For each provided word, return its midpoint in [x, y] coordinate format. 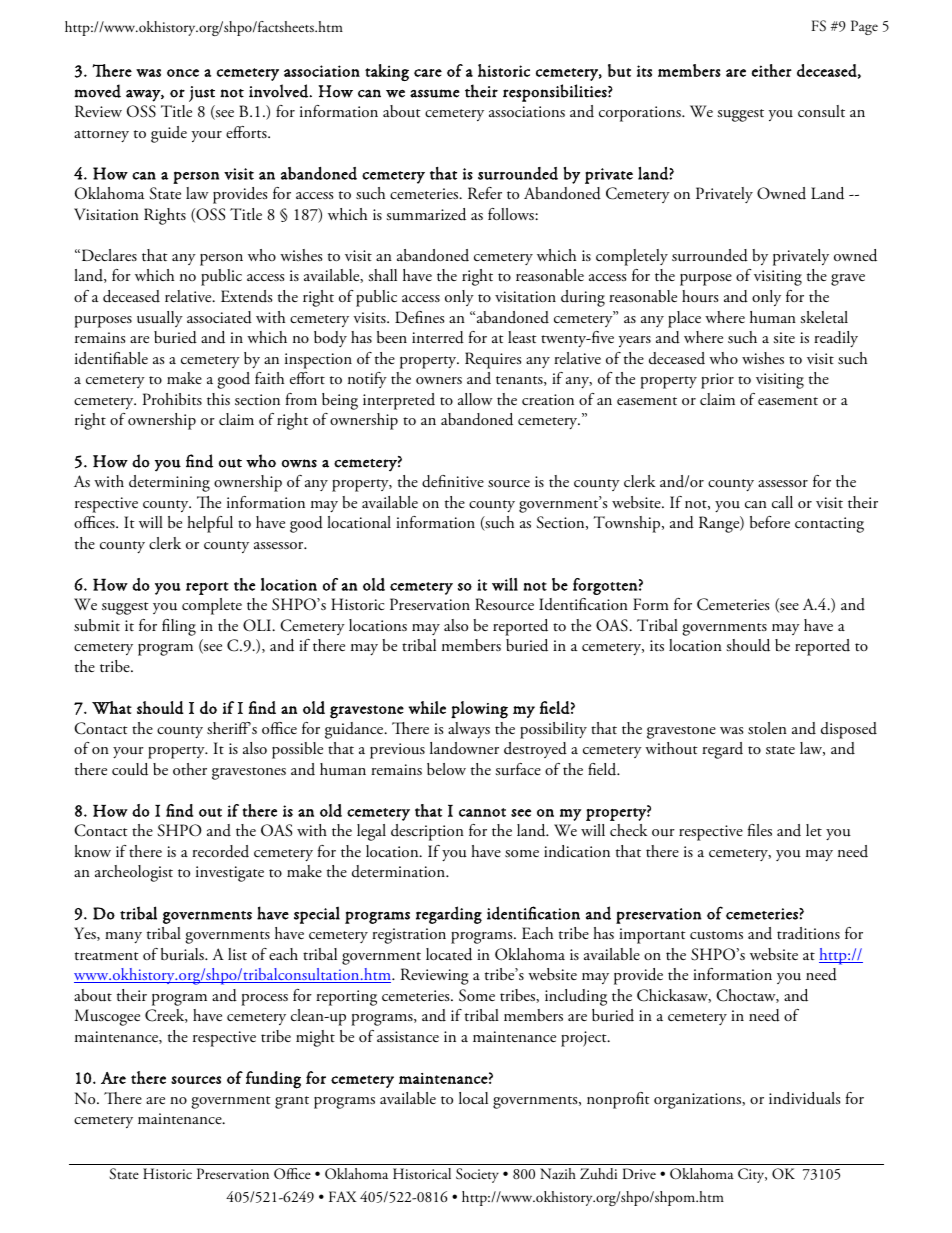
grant [292, 1102]
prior [717, 381]
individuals [804, 1098]
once [183, 73]
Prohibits [172, 399]
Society [477, 1175]
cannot [482, 812]
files [760, 830]
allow [475, 399]
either [772, 70]
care [428, 73]
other [190, 769]
